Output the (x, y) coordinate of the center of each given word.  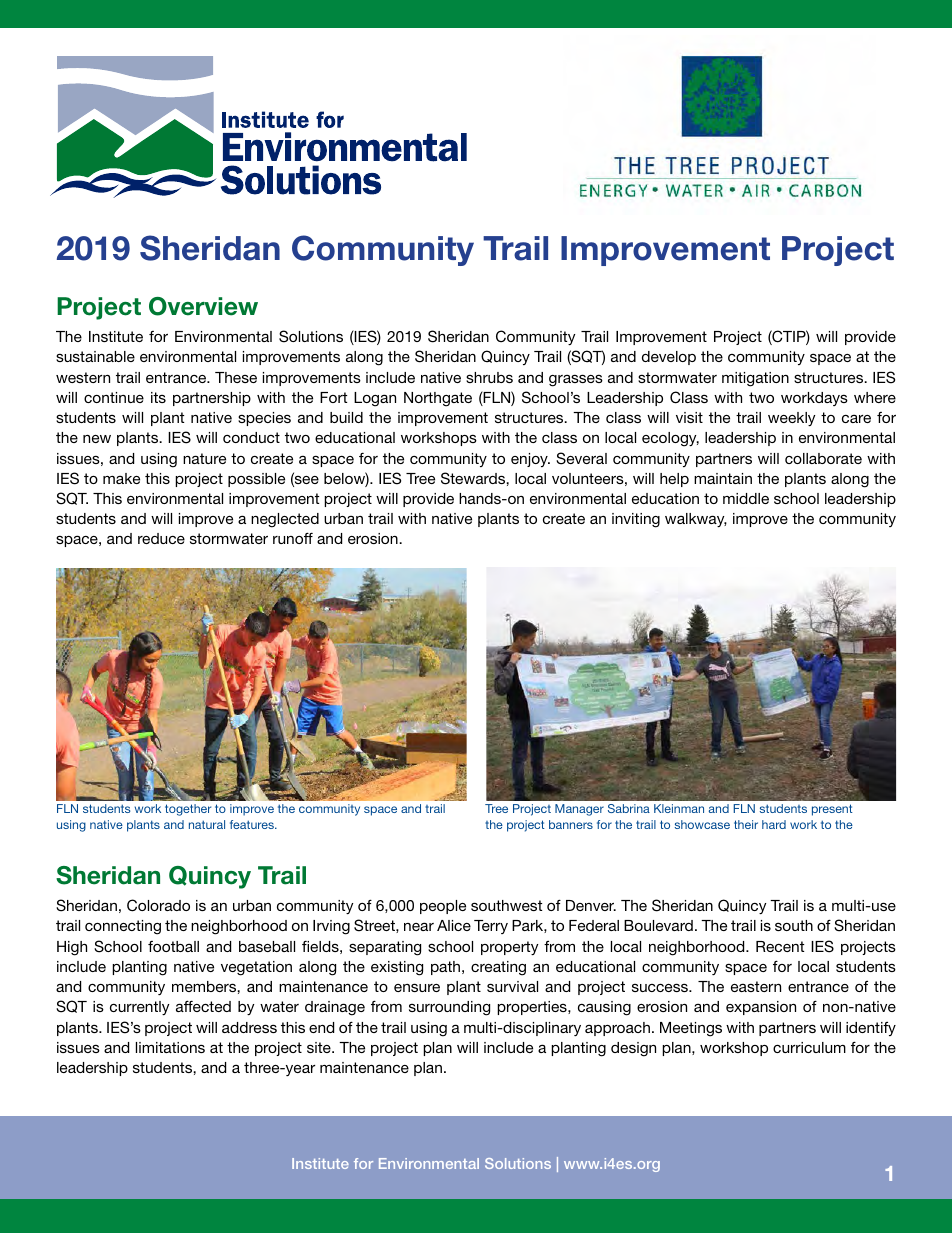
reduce (161, 538)
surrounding (449, 1008)
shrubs (489, 377)
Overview (203, 306)
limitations (170, 1047)
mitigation (755, 379)
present (832, 810)
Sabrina (629, 808)
